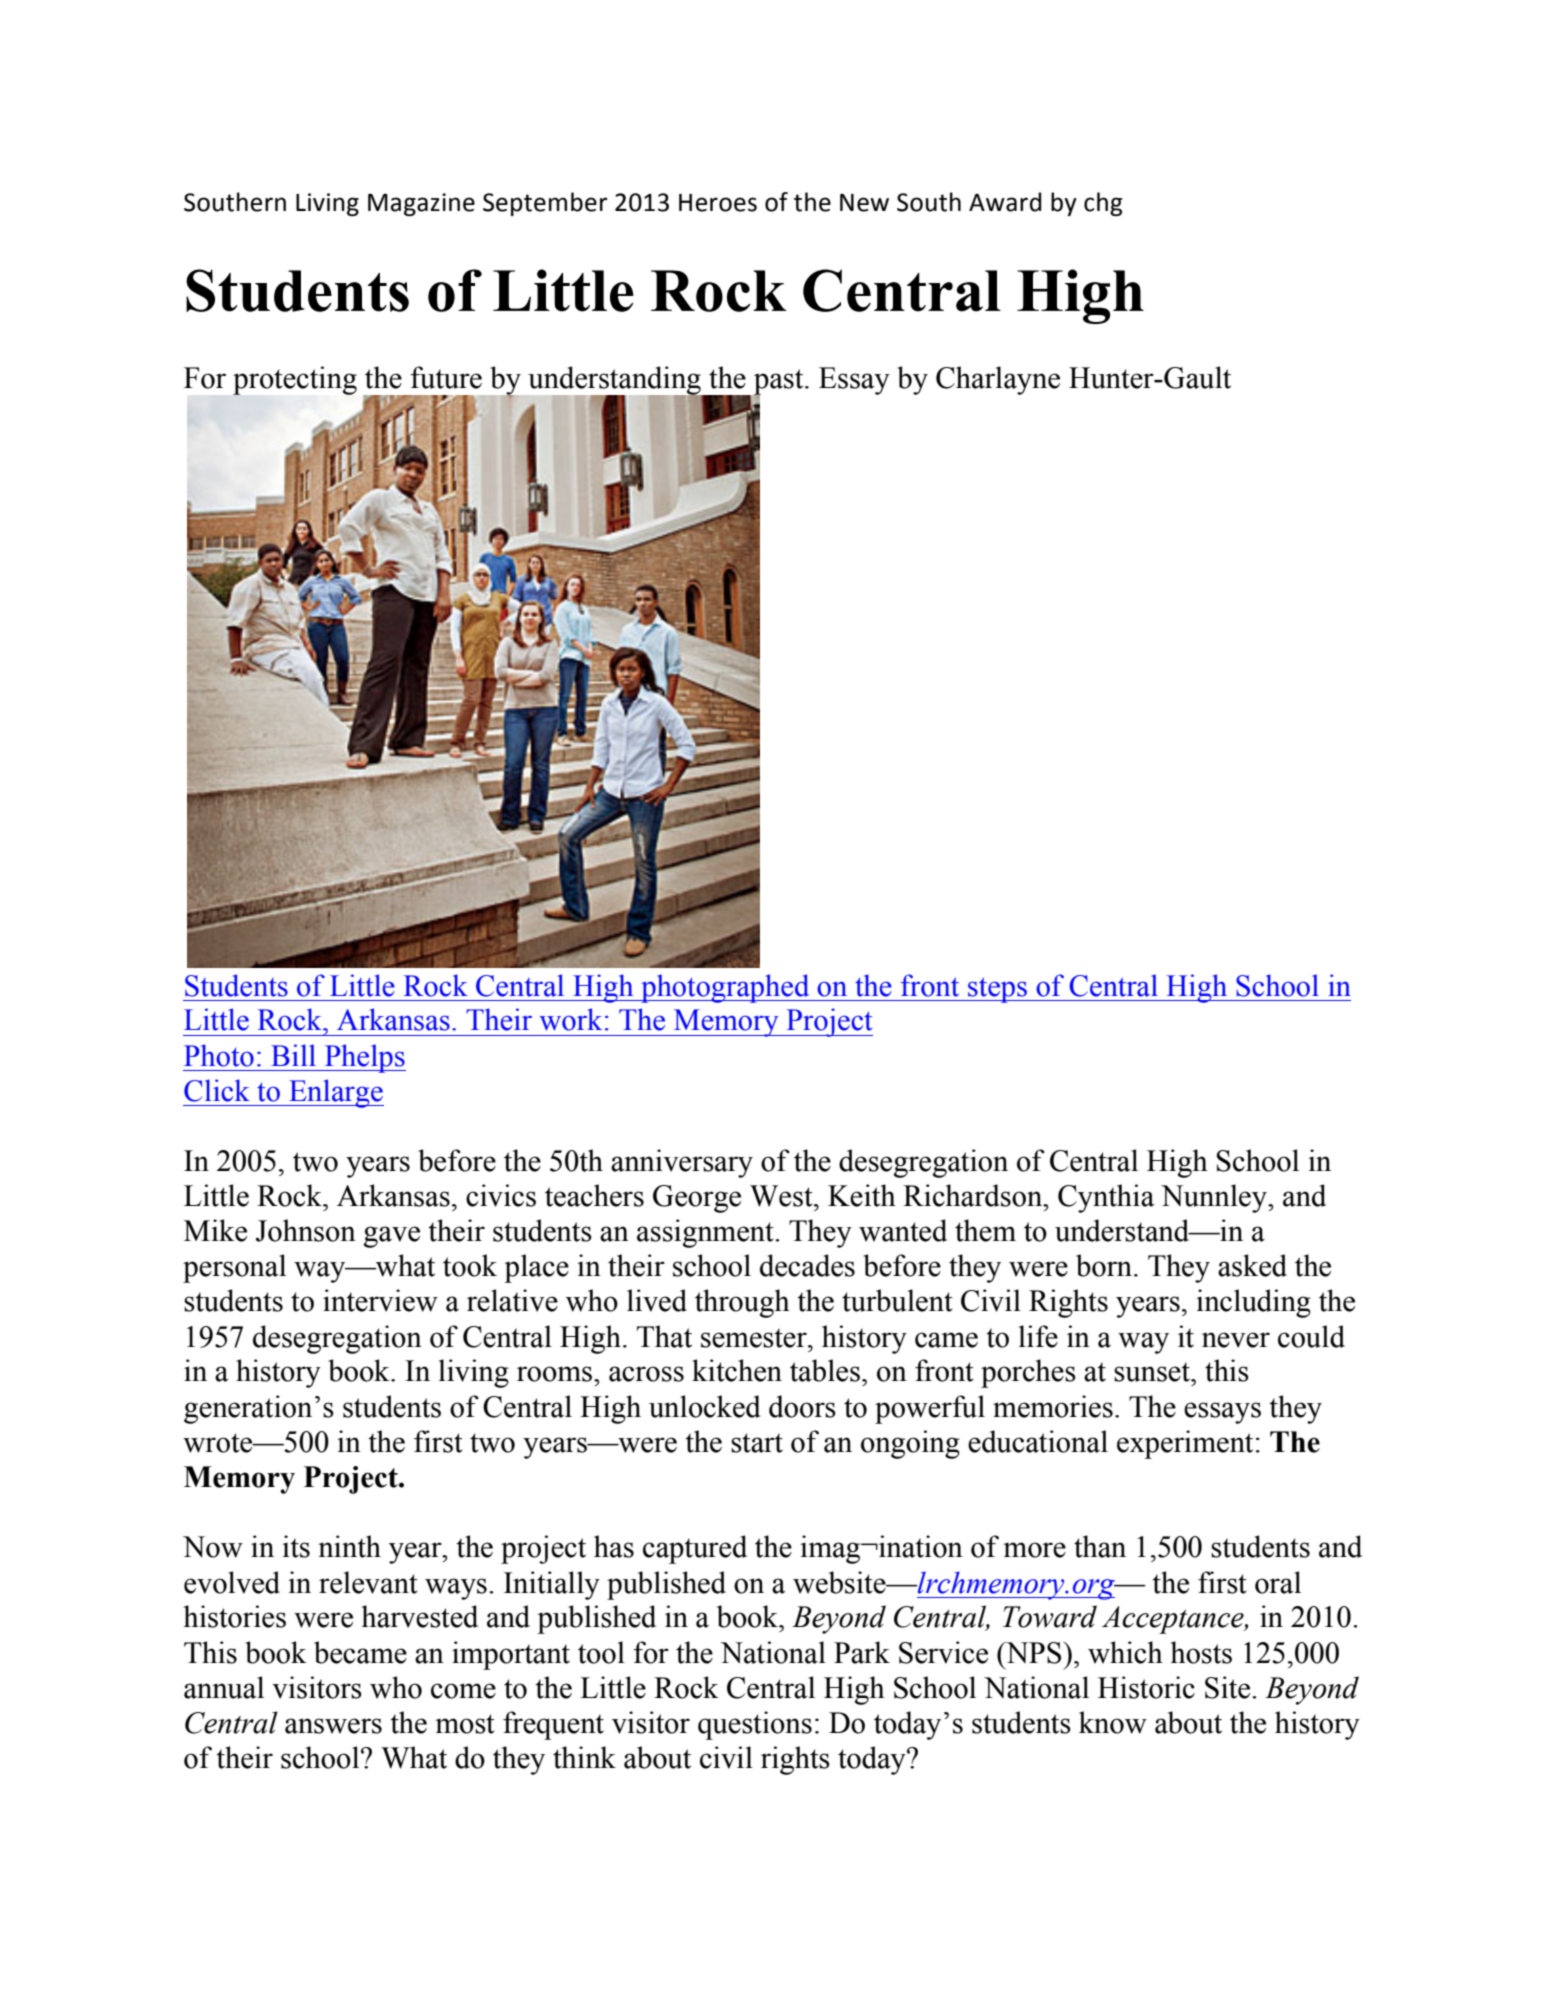 The image size is (1557, 2014). Describe the element at coordinates (380, 1300) in the screenshot. I see `interview` at that location.
